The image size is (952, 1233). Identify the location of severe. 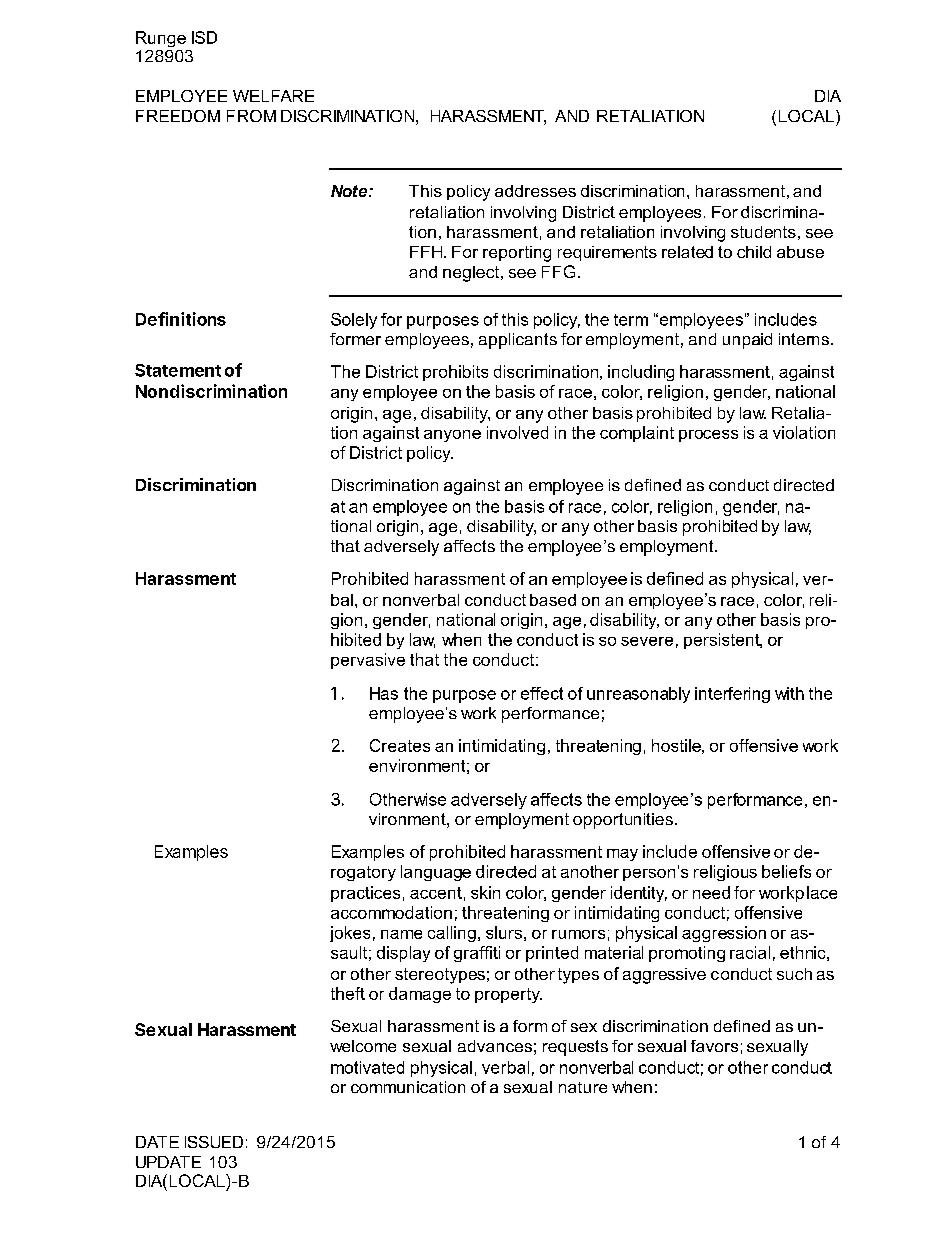
(647, 641).
